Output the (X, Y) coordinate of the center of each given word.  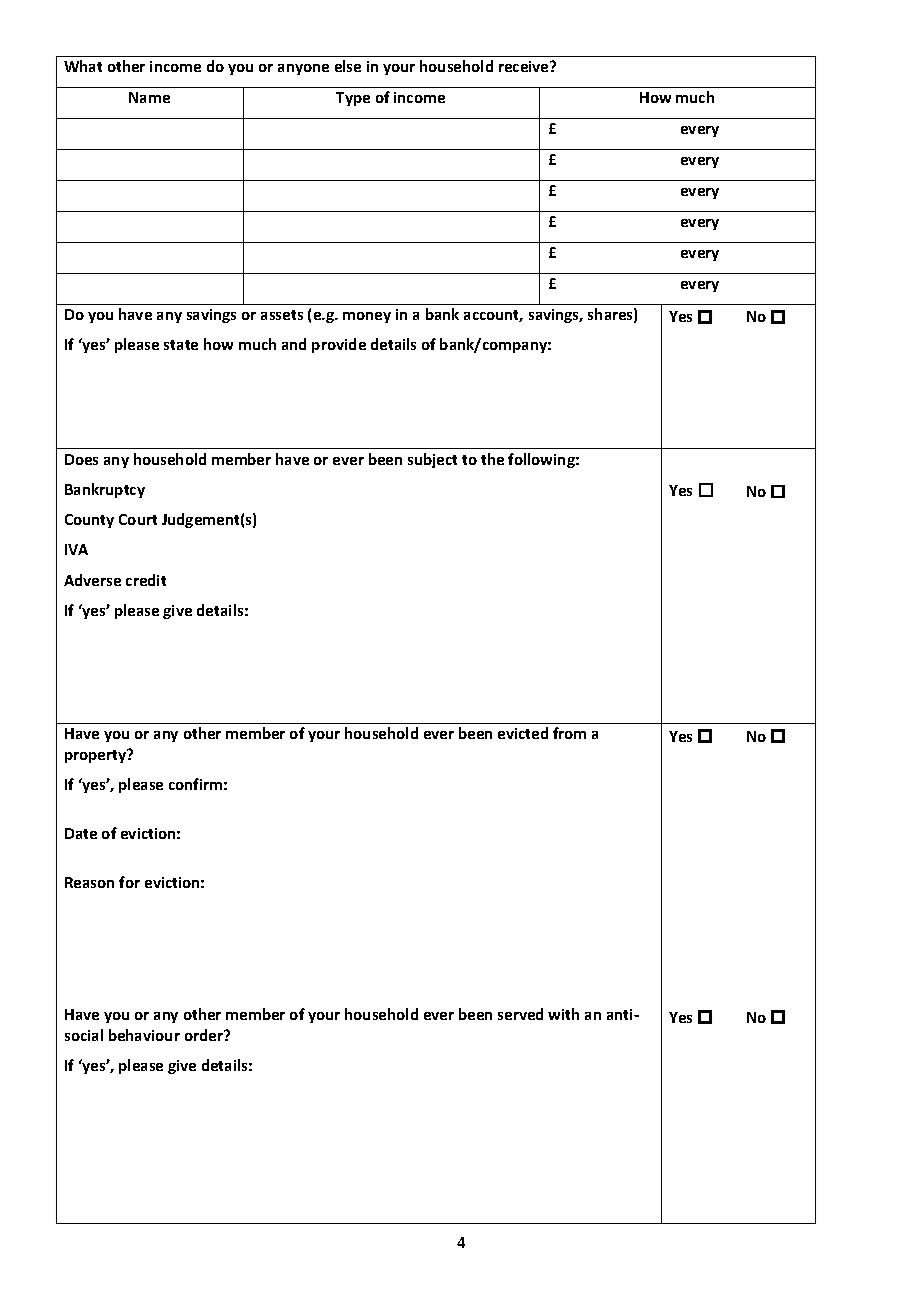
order (205, 1035)
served (520, 1014)
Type (353, 99)
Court (138, 519)
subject (432, 460)
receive (525, 66)
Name (149, 97)
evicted (523, 733)
